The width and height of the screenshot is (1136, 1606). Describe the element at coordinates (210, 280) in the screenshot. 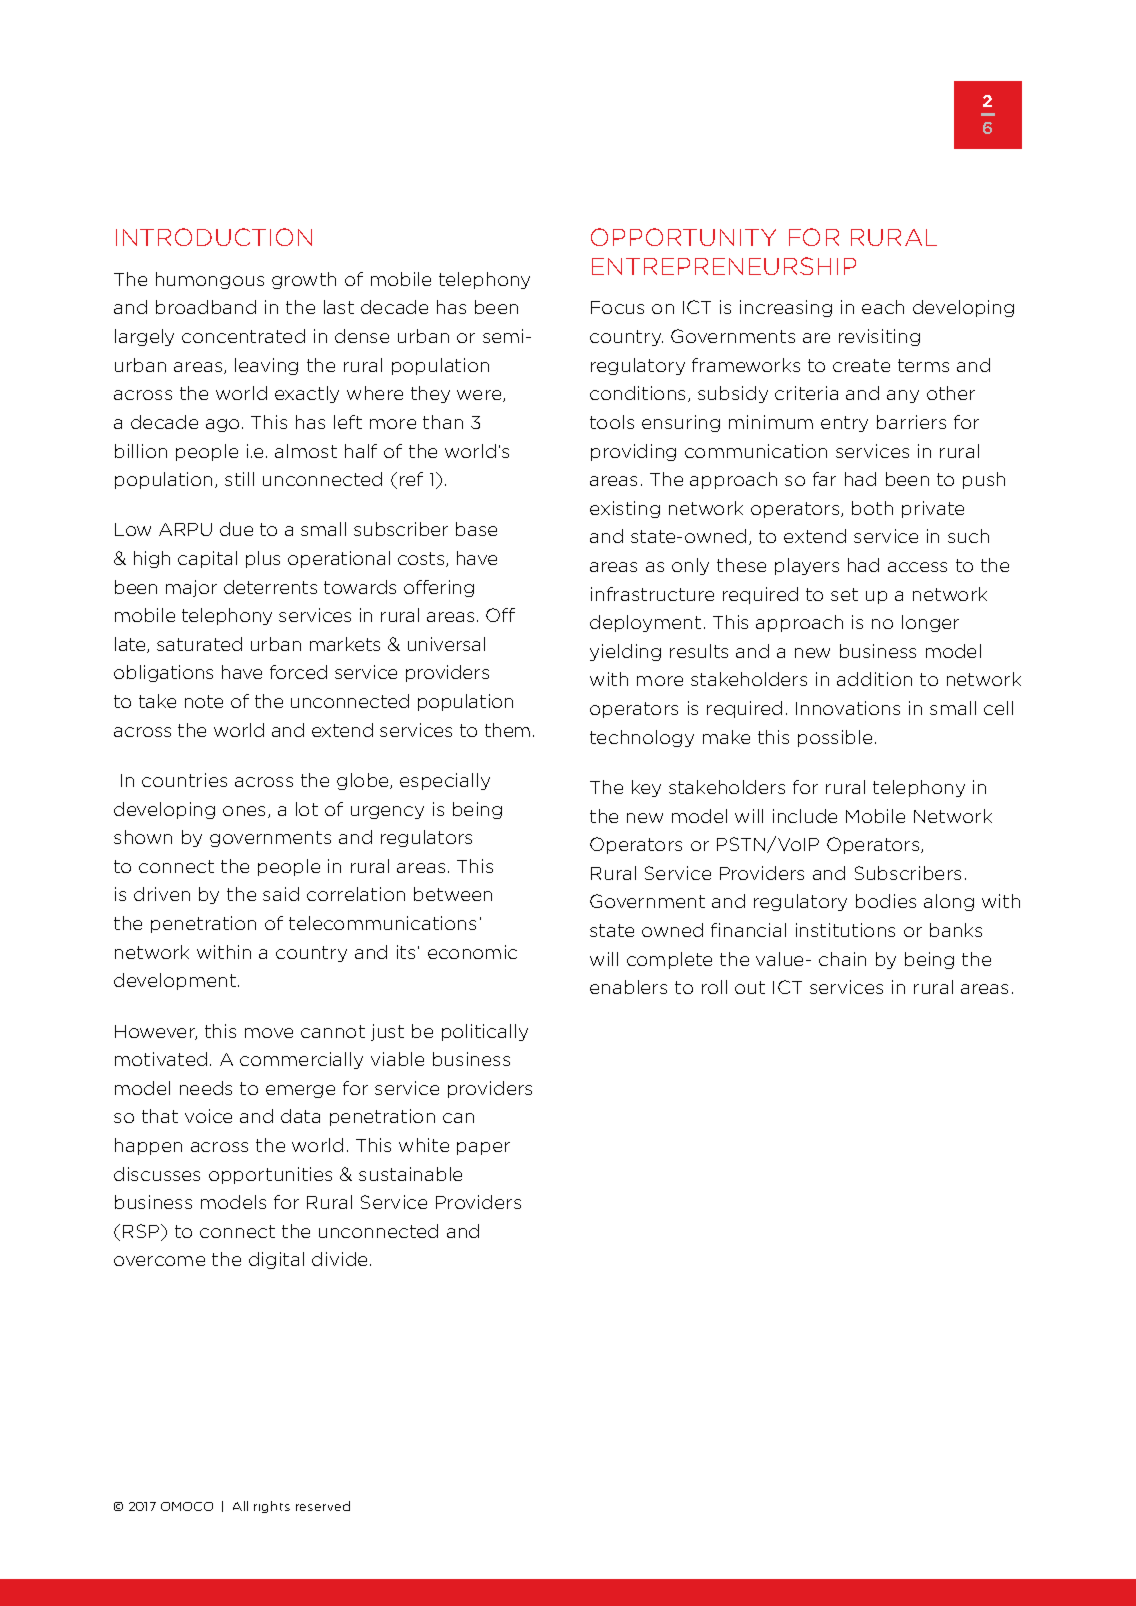

I see `humongous` at that location.
